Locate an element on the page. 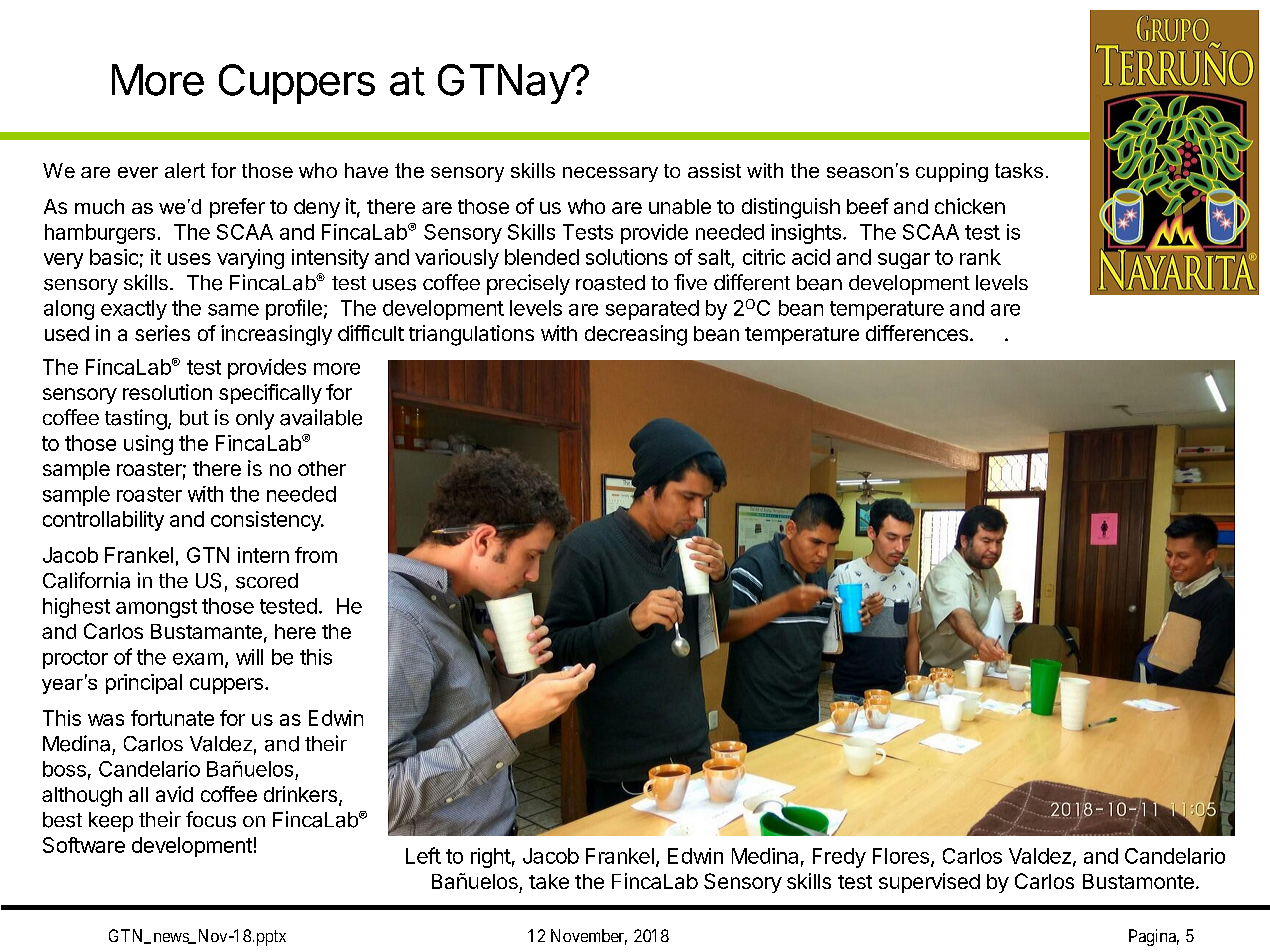 The width and height of the document is (1270, 952). Software is located at coordinates (84, 845).
